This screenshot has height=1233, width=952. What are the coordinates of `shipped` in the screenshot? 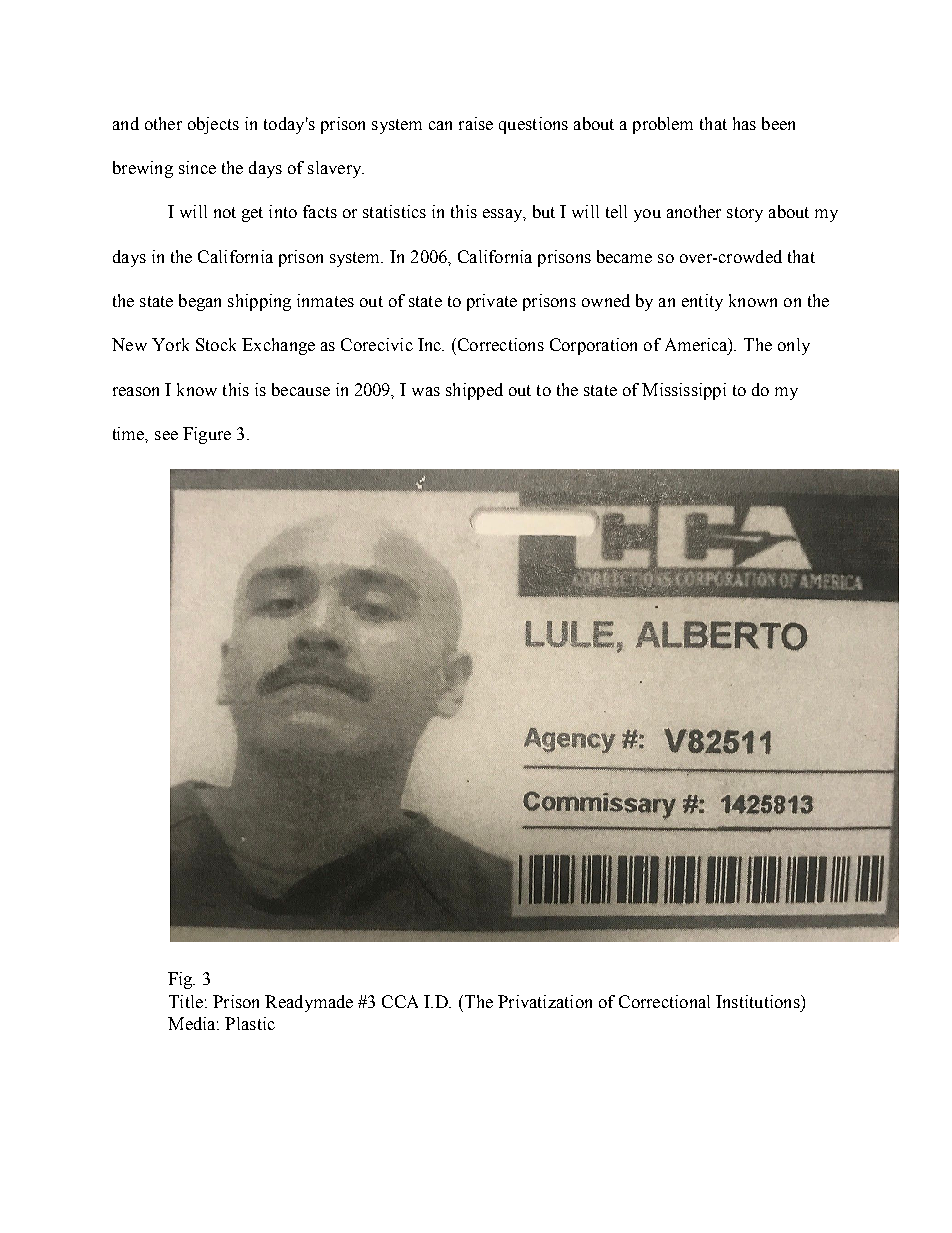 It's located at (474, 391).
